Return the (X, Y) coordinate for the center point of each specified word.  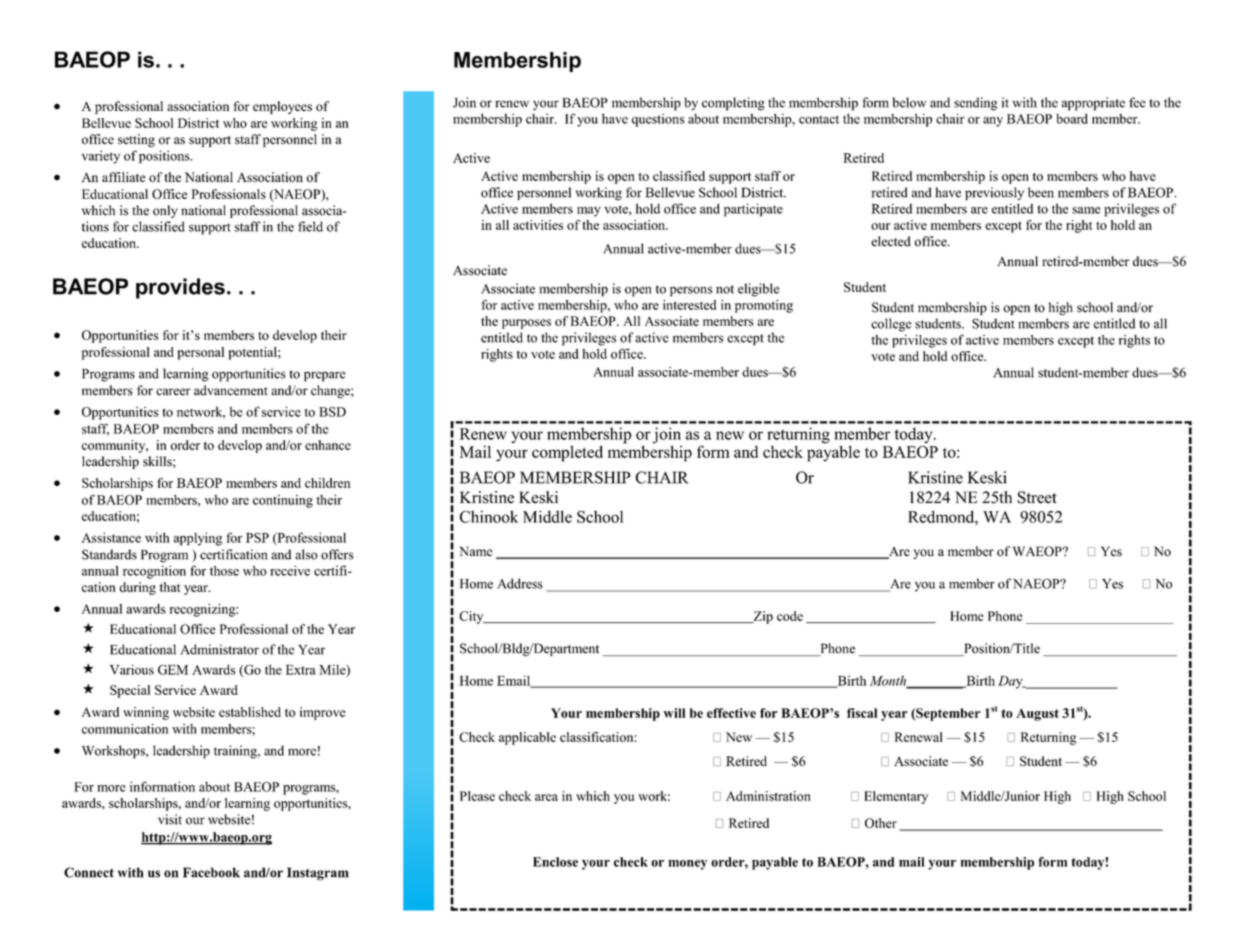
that (170, 587)
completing (733, 104)
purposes (526, 324)
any (993, 122)
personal (201, 353)
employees (282, 107)
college (891, 325)
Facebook (211, 872)
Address (520, 583)
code (790, 616)
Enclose (555, 862)
